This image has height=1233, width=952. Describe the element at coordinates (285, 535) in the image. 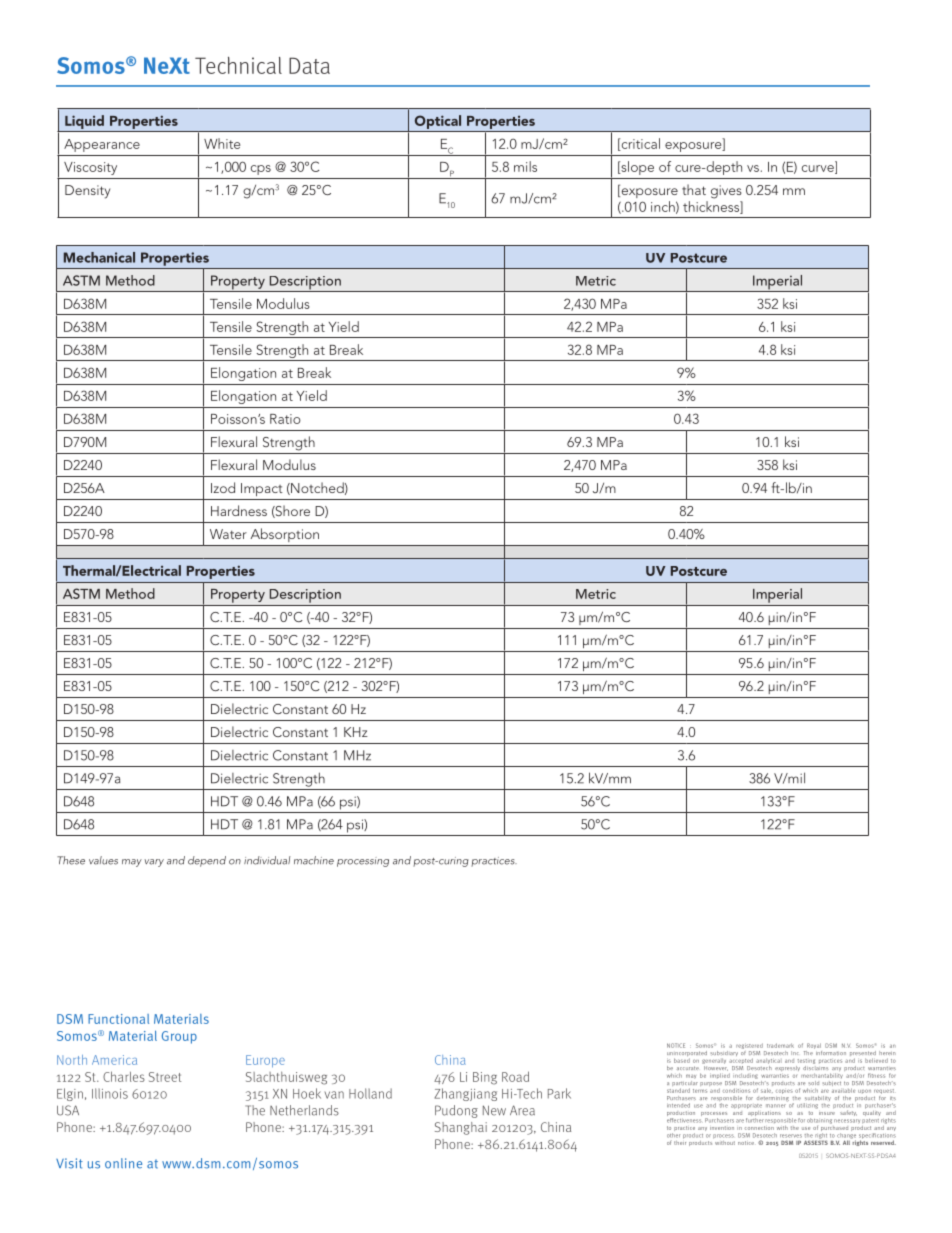

I see `Absorption` at that location.
